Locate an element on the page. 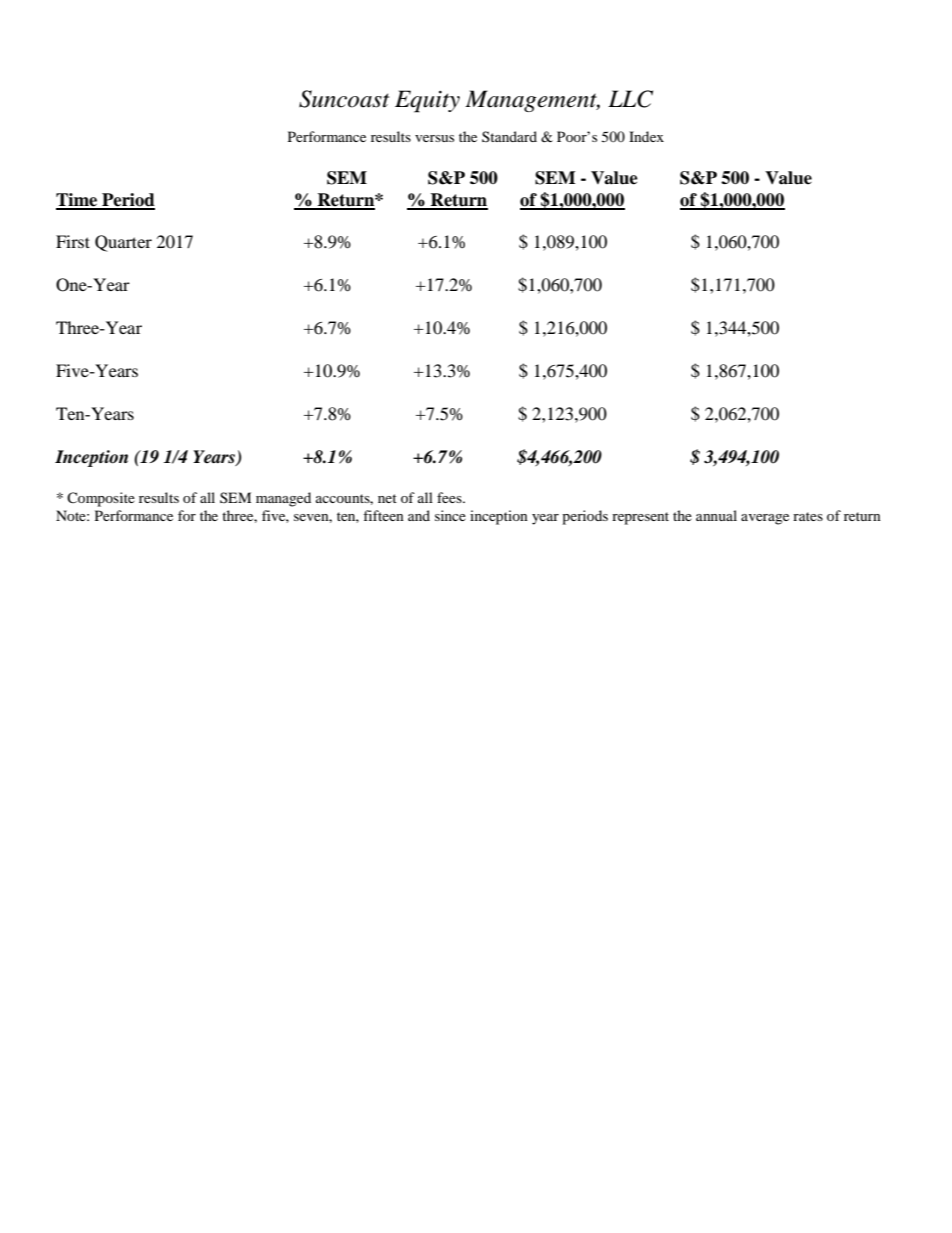  Suncoast is located at coordinates (344, 99).
